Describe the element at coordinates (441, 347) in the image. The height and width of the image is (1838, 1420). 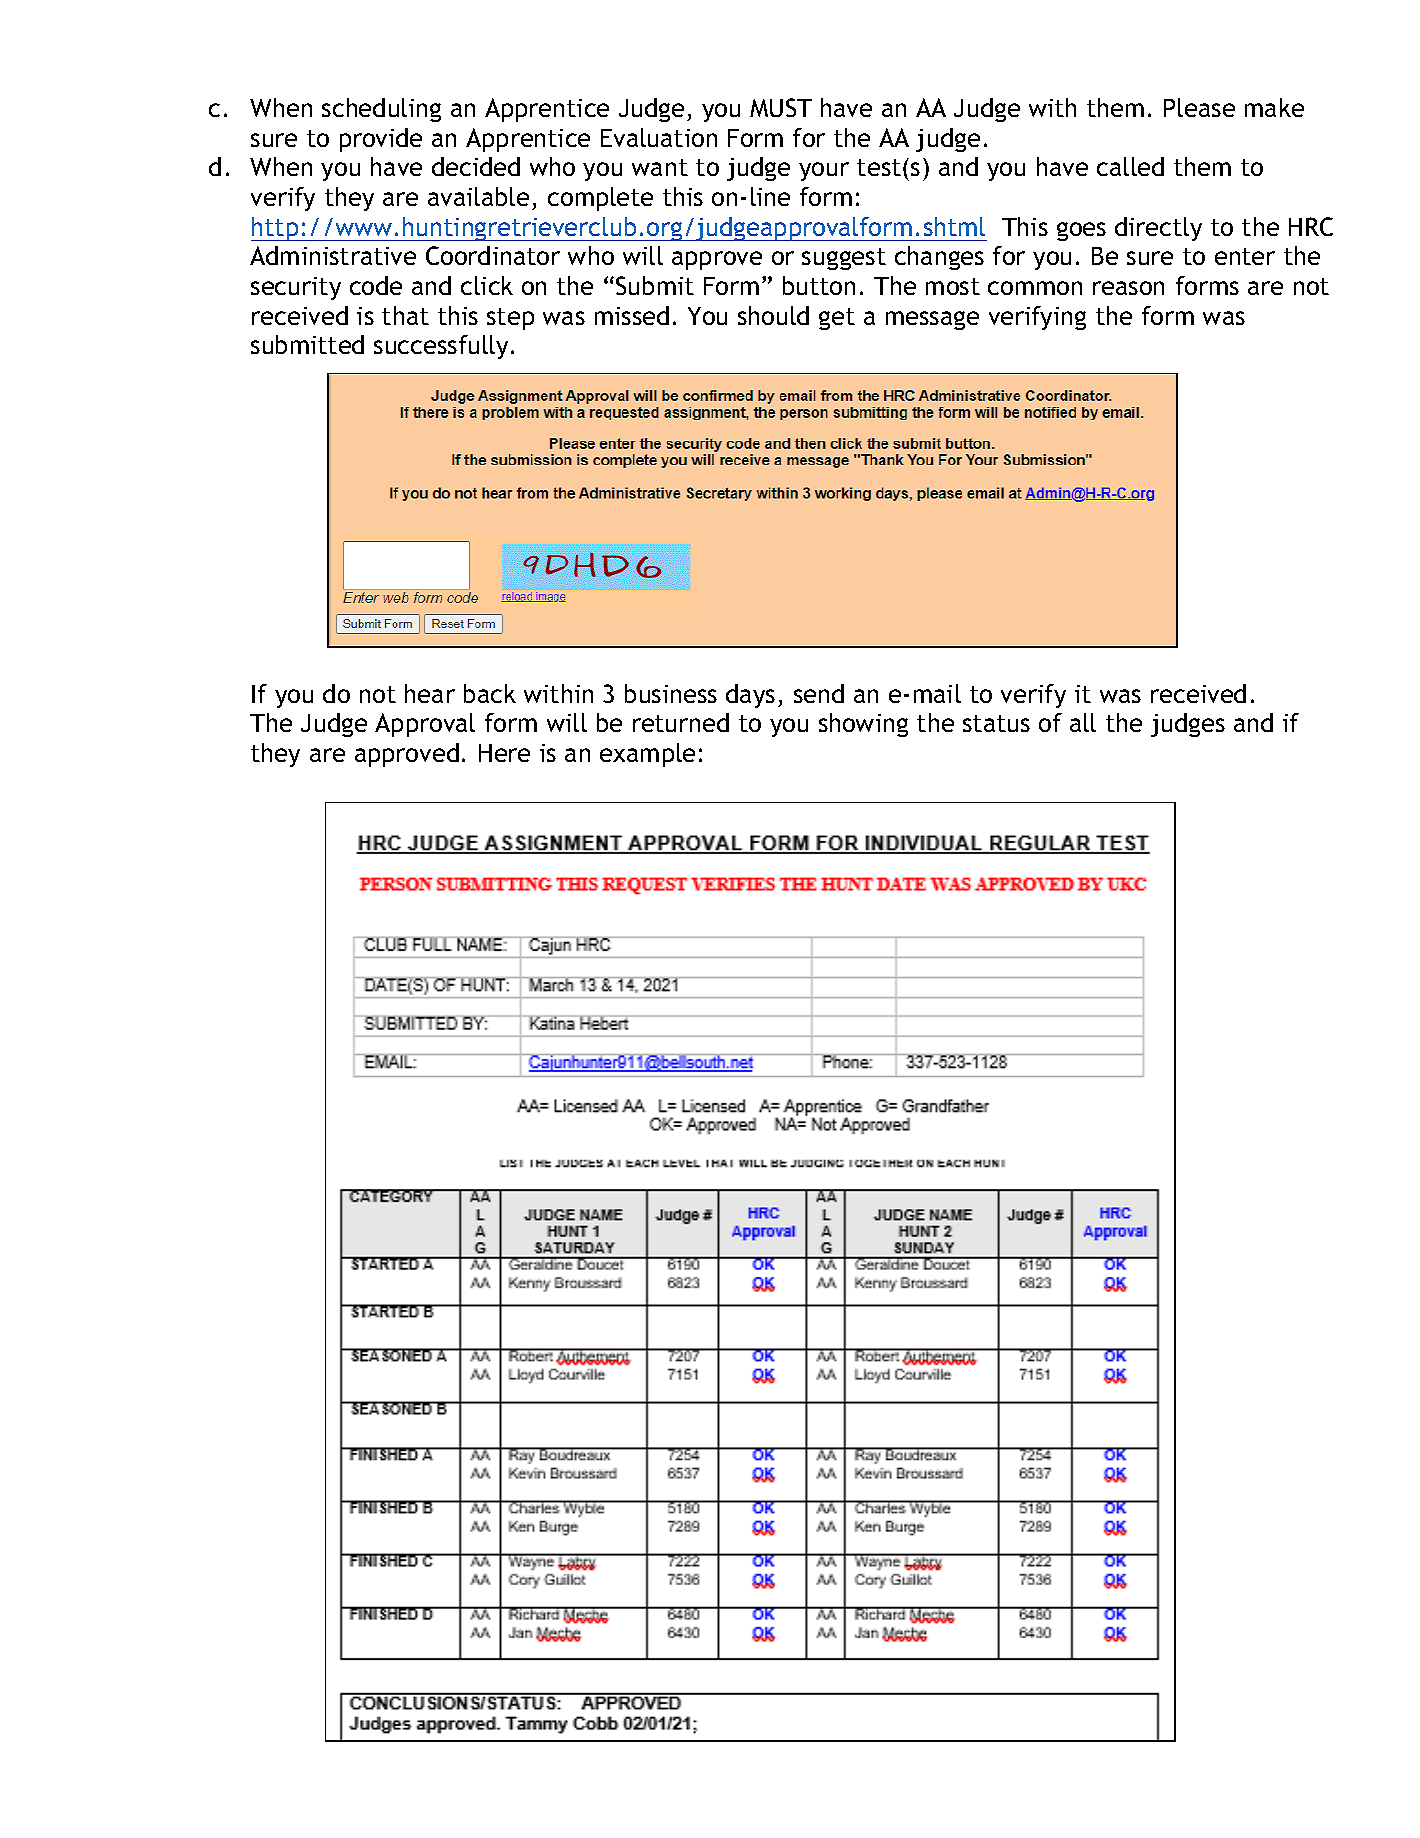
I see `successfully` at that location.
